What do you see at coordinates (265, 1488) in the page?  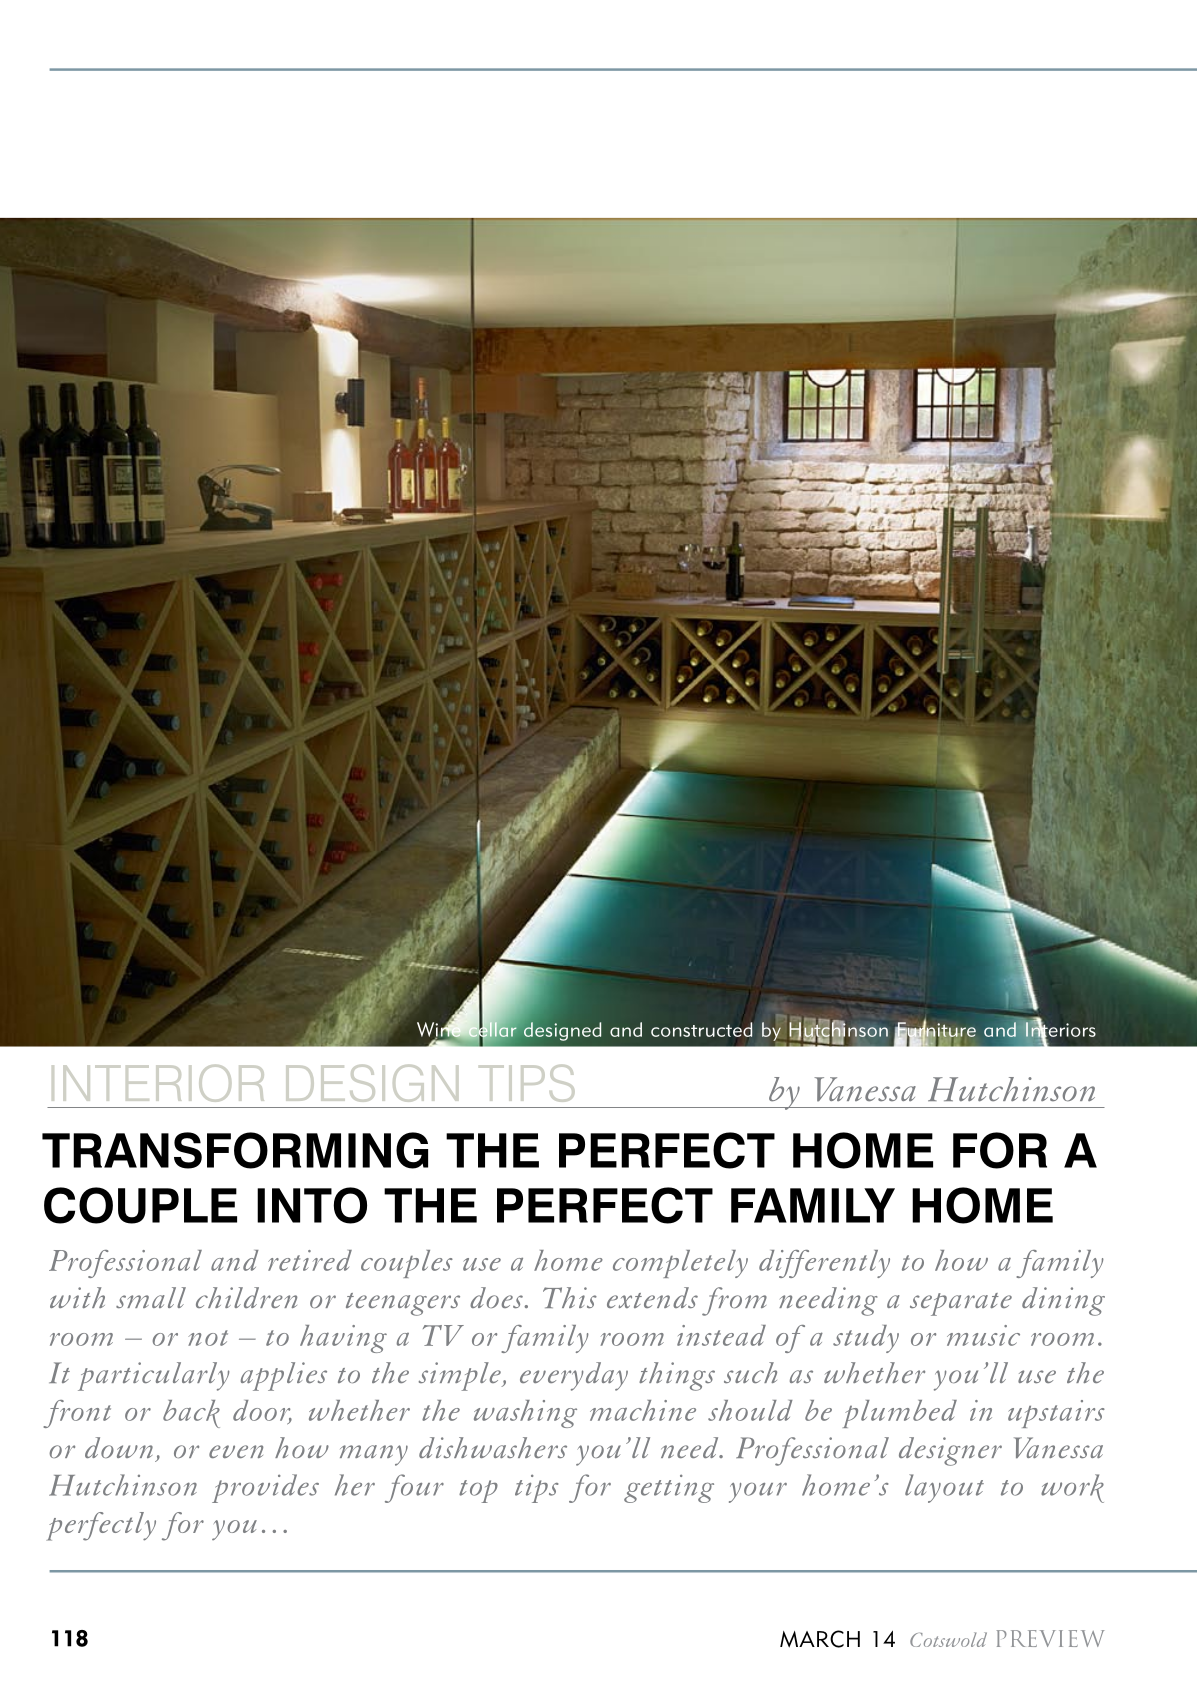 I see `provides` at bounding box center [265, 1488].
